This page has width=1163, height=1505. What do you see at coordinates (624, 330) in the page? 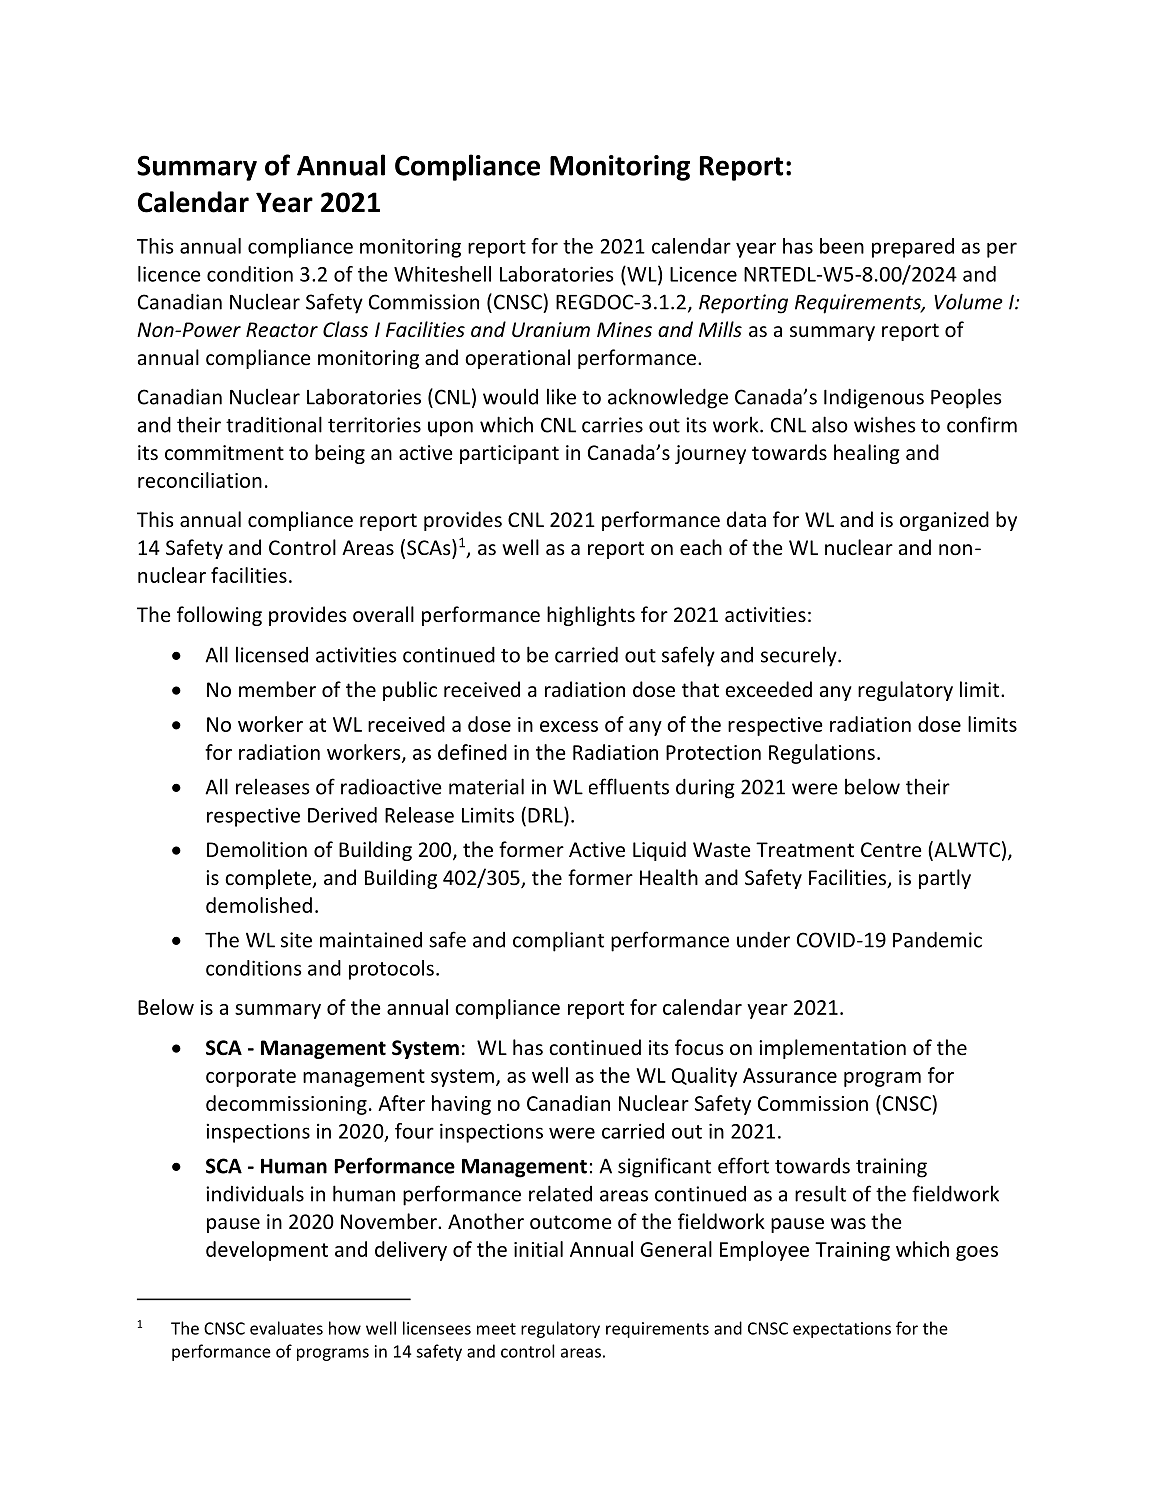
I see `Mines` at bounding box center [624, 330].
